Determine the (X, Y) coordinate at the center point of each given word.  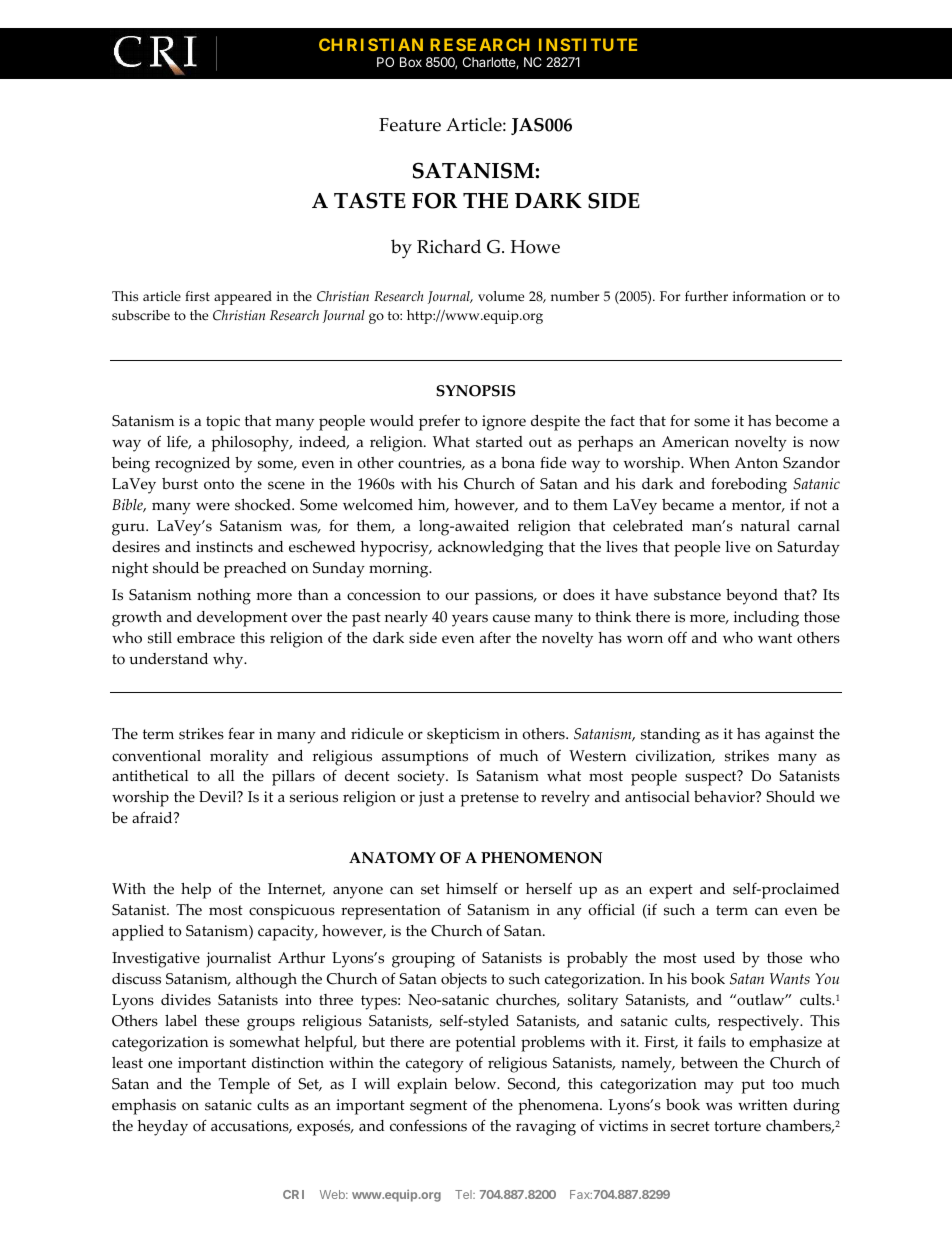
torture (737, 1126)
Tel (464, 1194)
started (499, 442)
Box (411, 62)
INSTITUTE (588, 44)
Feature (410, 125)
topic (223, 423)
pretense (489, 799)
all (226, 775)
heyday (162, 1128)
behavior (725, 797)
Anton (756, 463)
